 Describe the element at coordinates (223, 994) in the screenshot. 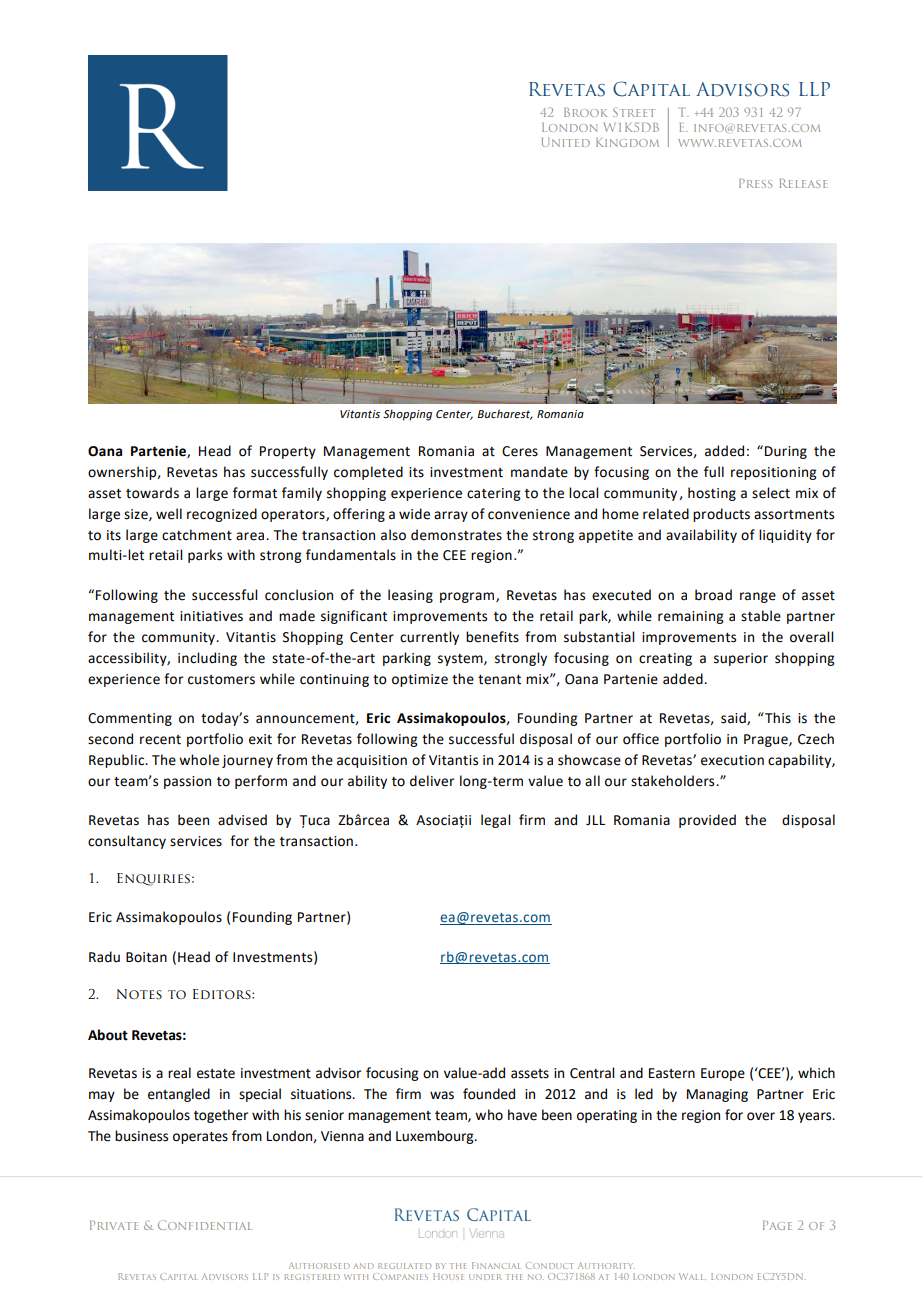

I see `Editors` at that location.
